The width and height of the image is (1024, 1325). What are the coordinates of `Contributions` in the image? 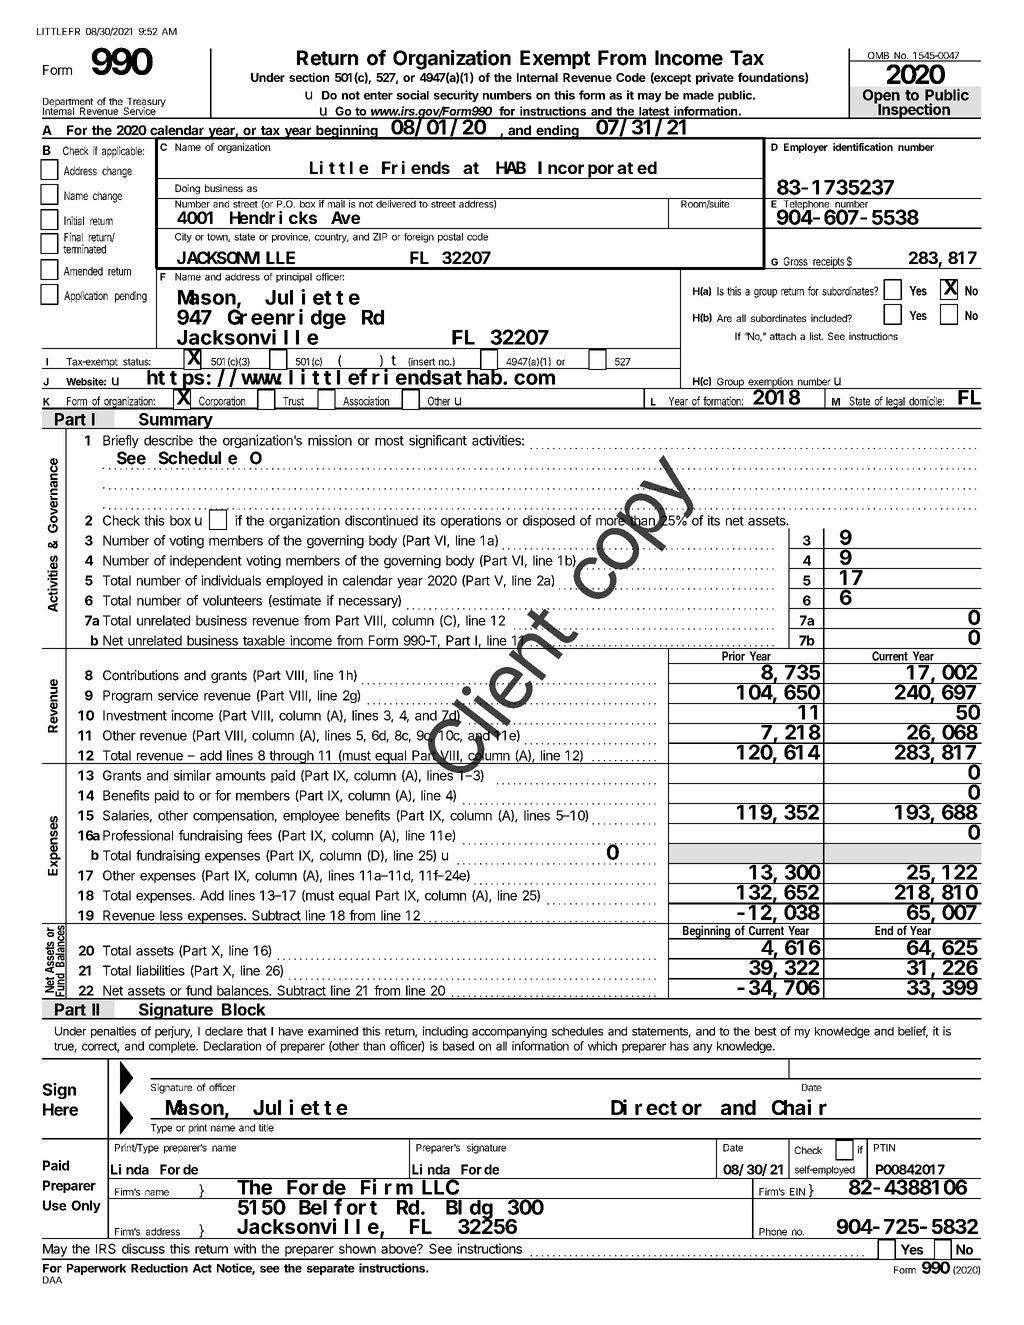 It's located at (141, 675).
